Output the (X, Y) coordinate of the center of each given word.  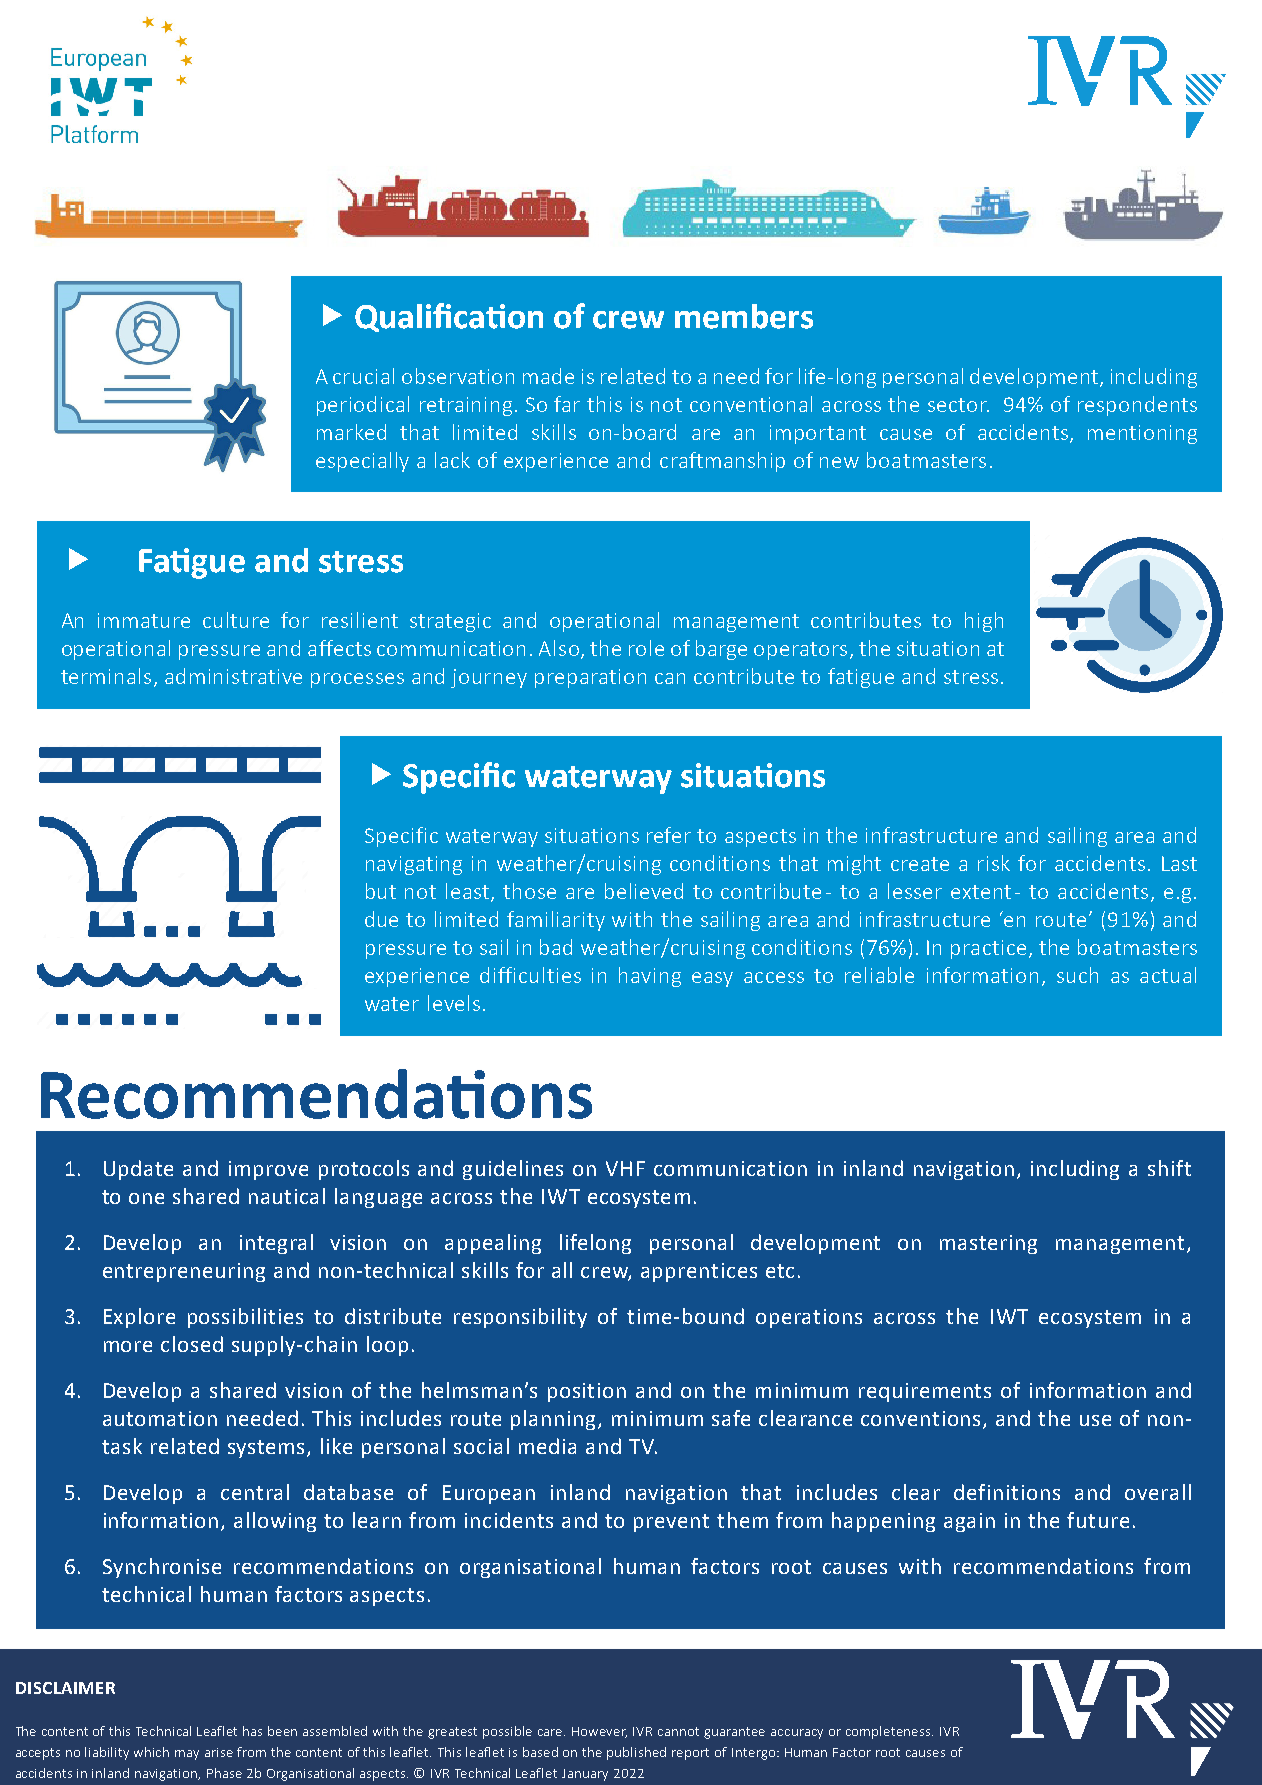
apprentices (699, 1272)
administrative (233, 676)
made (548, 376)
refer (669, 835)
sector (958, 405)
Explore (139, 1318)
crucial (363, 376)
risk (994, 863)
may (187, 1755)
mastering (988, 1244)
